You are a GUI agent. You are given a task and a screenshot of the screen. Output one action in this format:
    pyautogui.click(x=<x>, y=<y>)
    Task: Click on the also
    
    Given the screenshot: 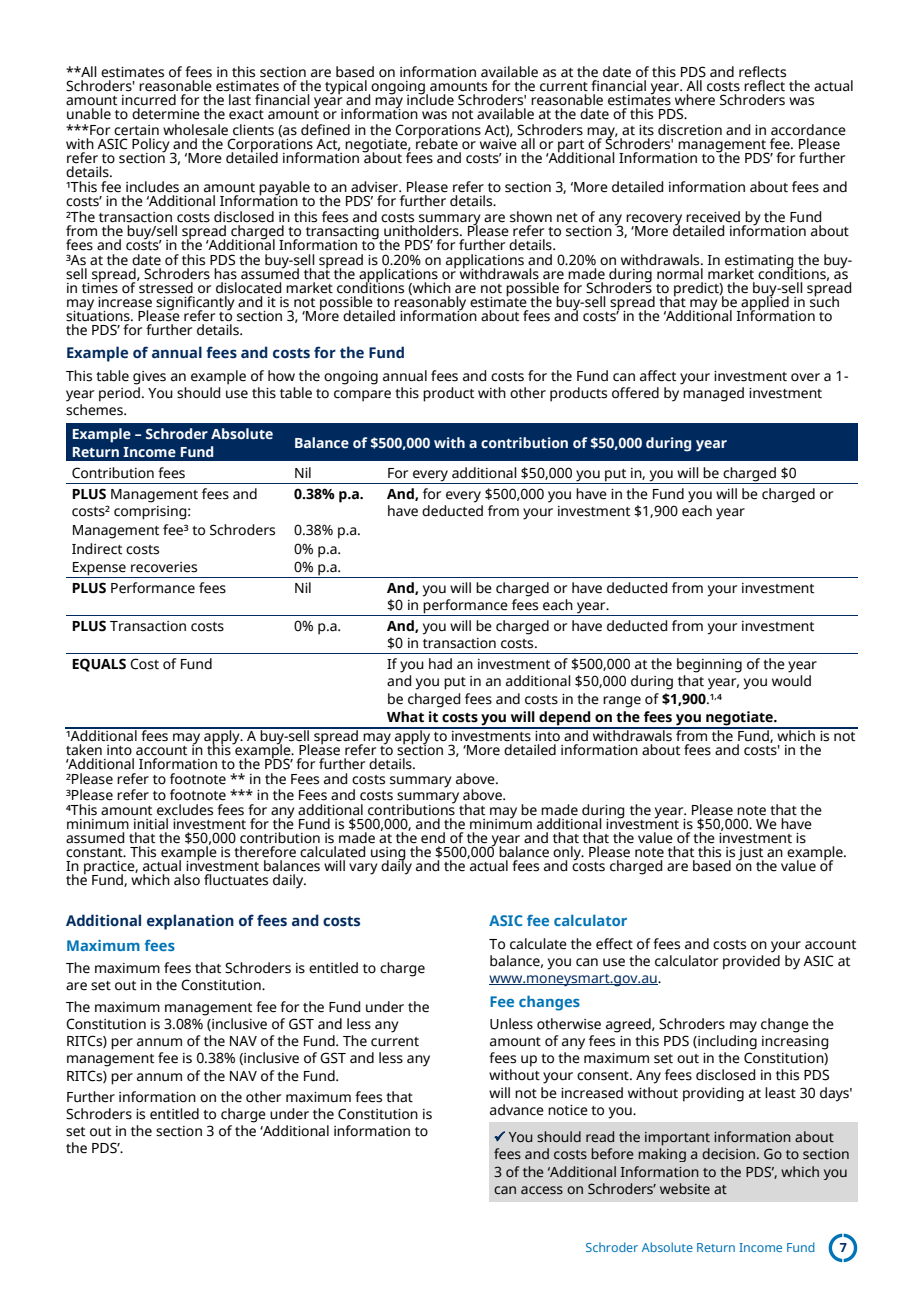 What is the action you would take?
    pyautogui.click(x=187, y=880)
